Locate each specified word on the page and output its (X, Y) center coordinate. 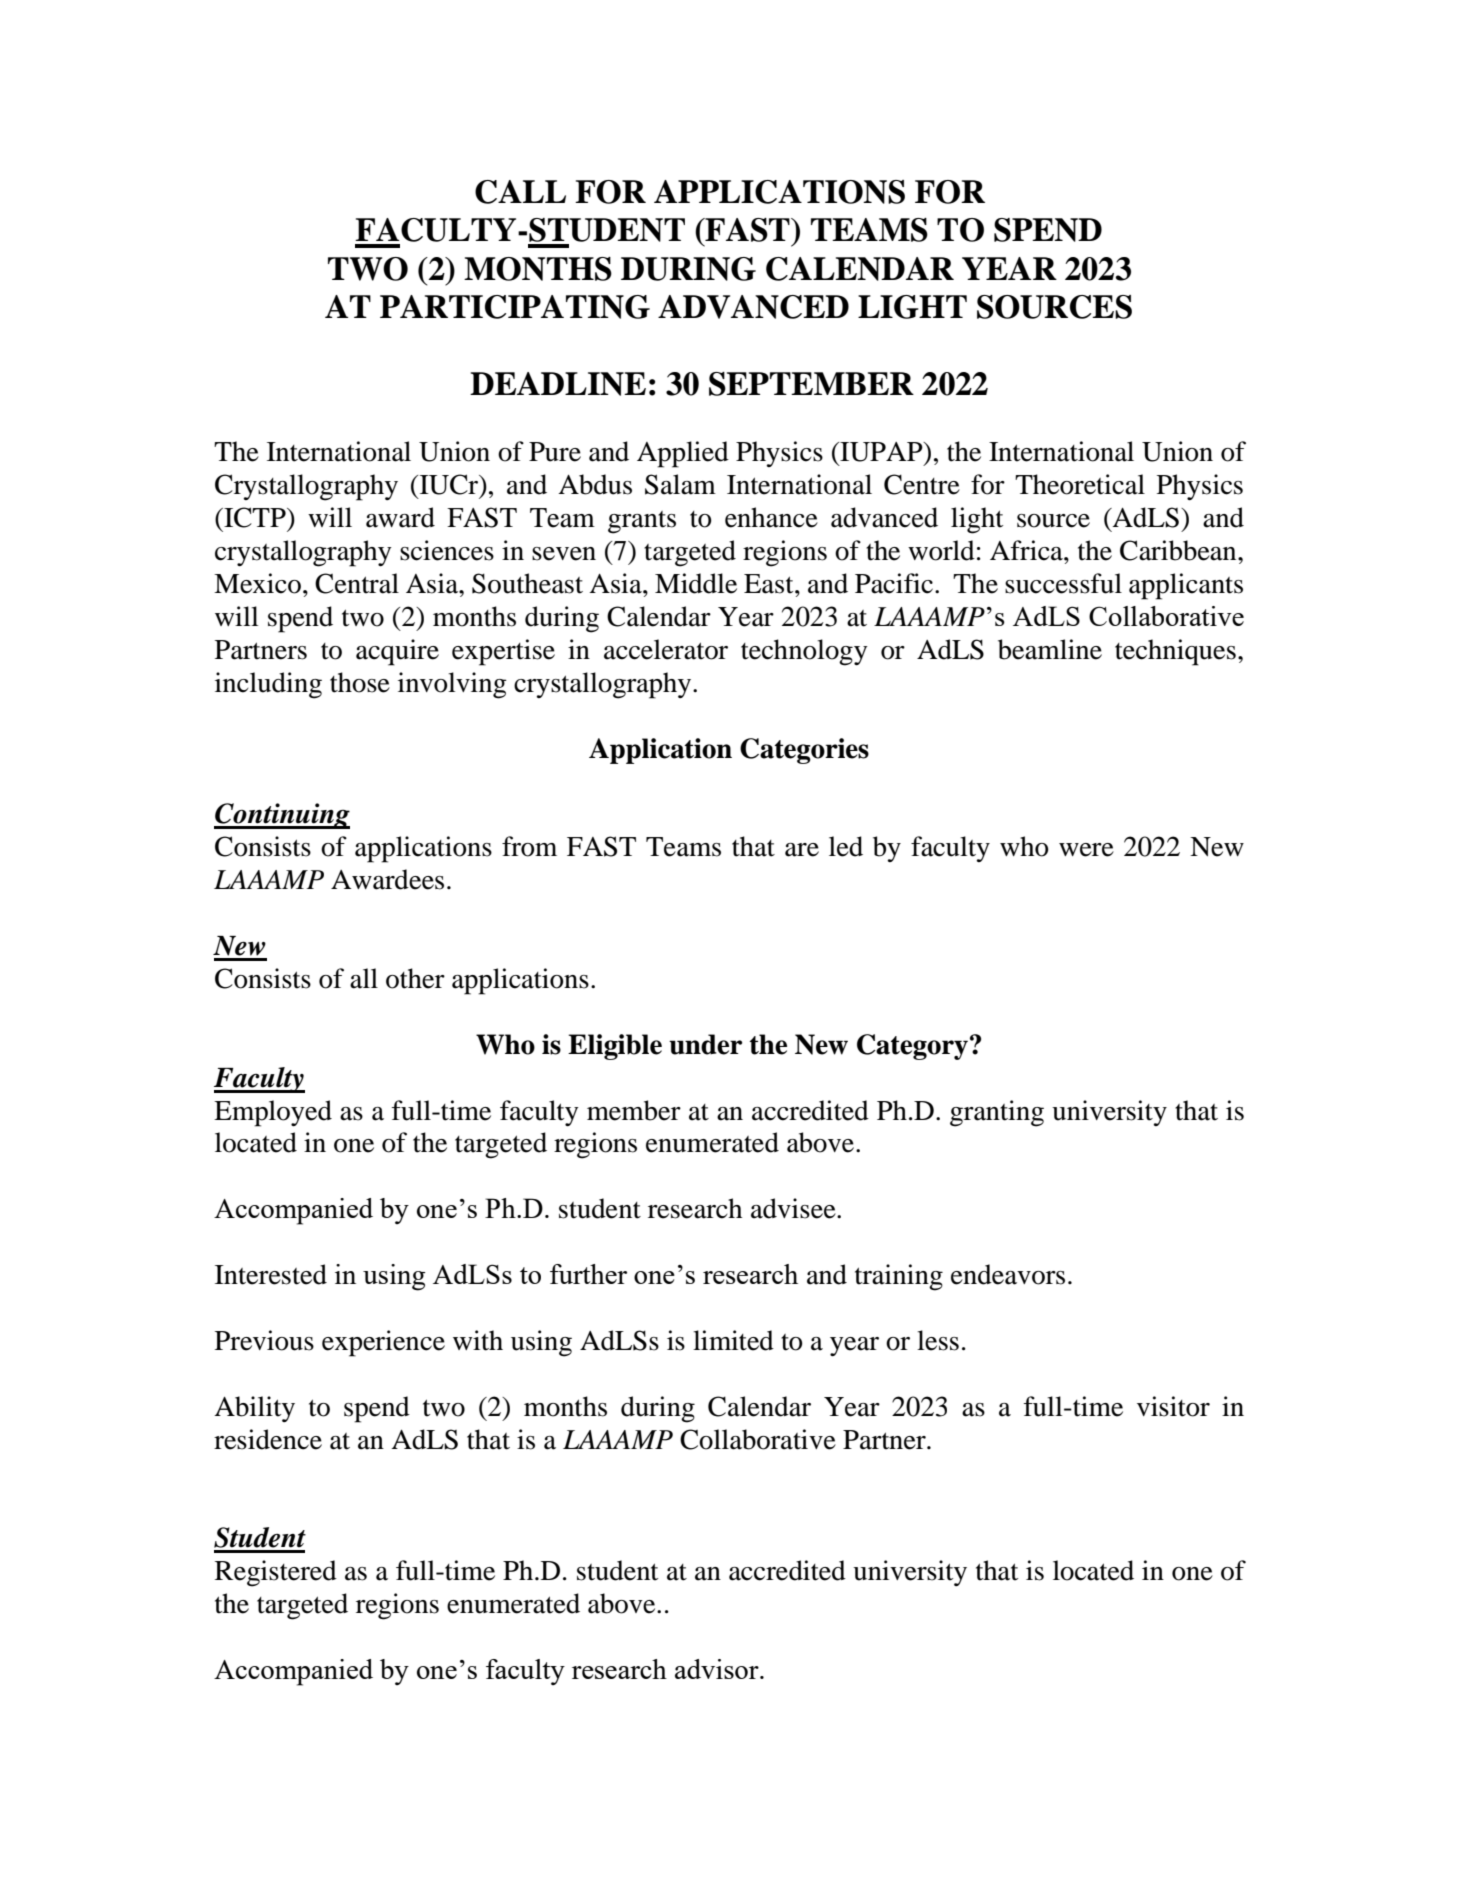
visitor (1173, 1406)
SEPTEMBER (811, 384)
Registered (276, 1573)
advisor (718, 1669)
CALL (520, 192)
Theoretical (1080, 484)
